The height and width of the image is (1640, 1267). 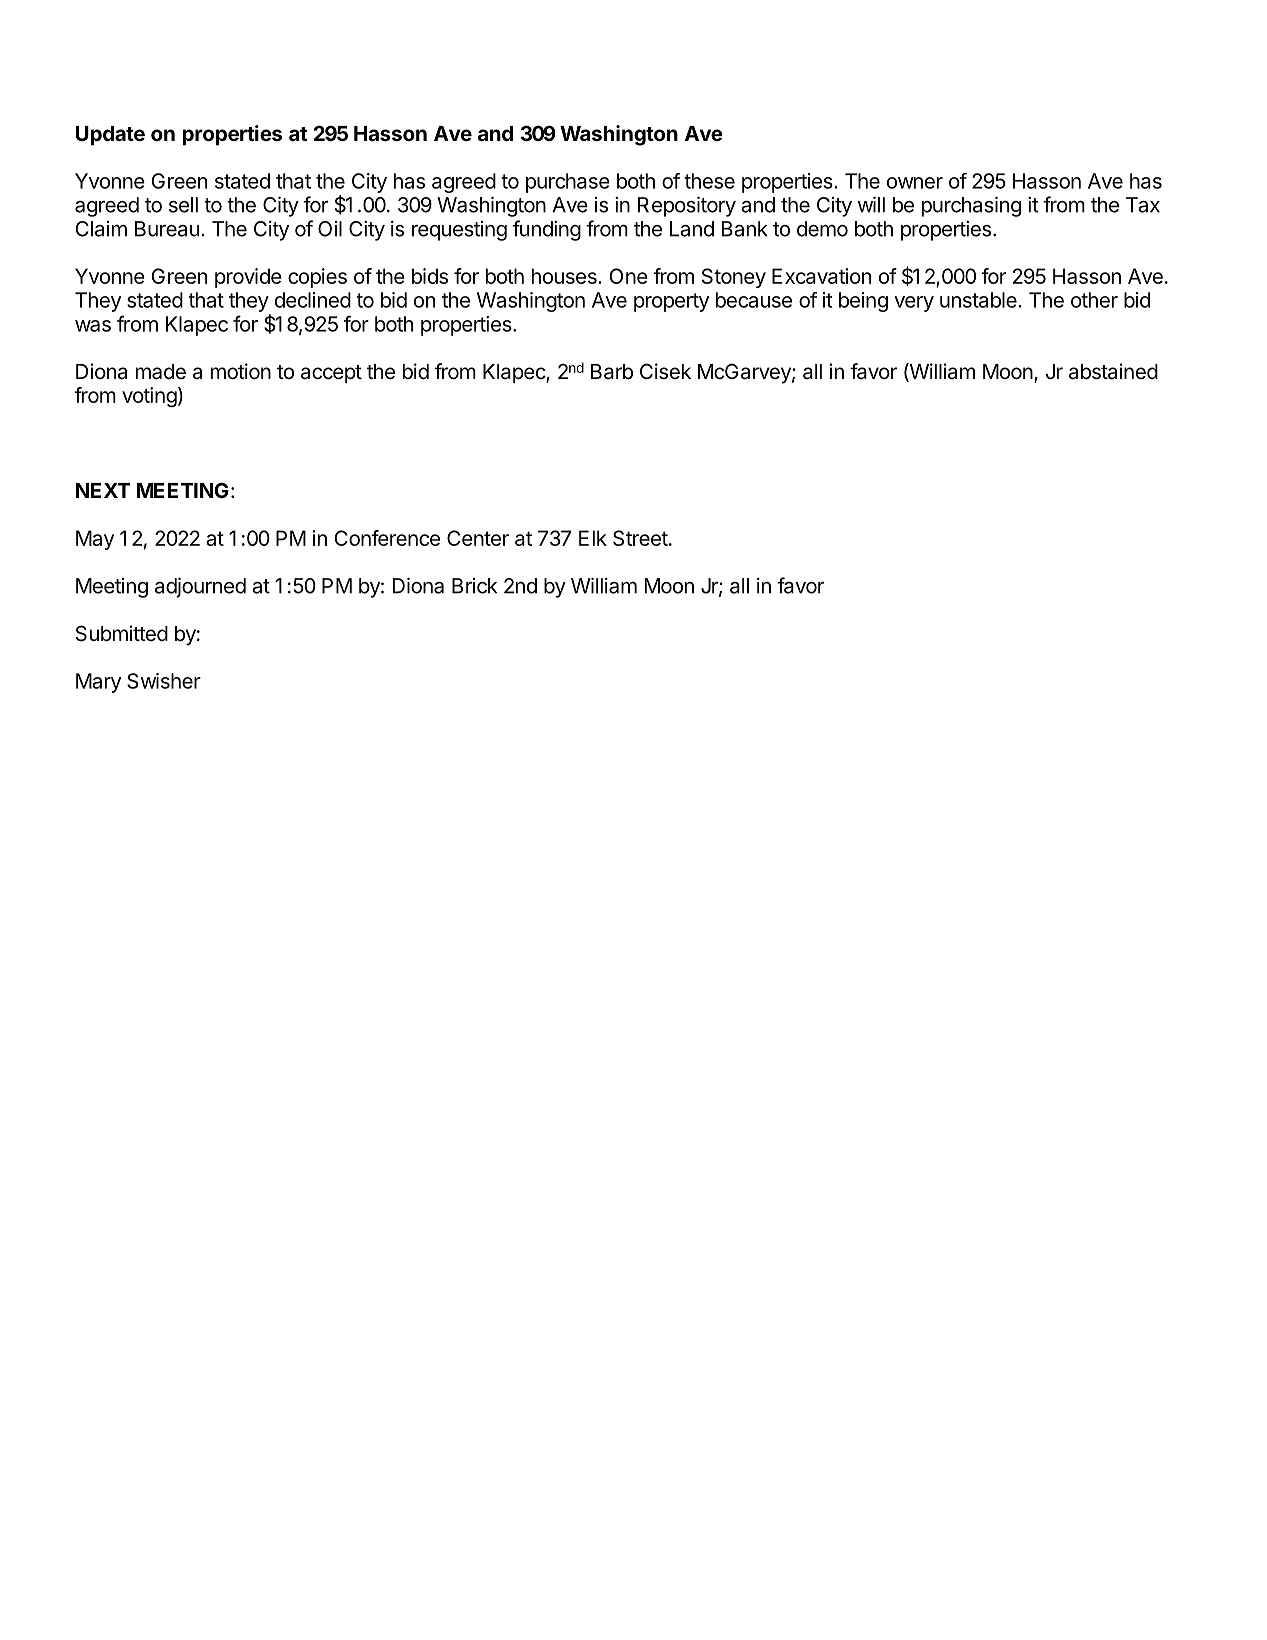 What do you see at coordinates (110, 136) in the image?
I see `Update` at bounding box center [110, 136].
